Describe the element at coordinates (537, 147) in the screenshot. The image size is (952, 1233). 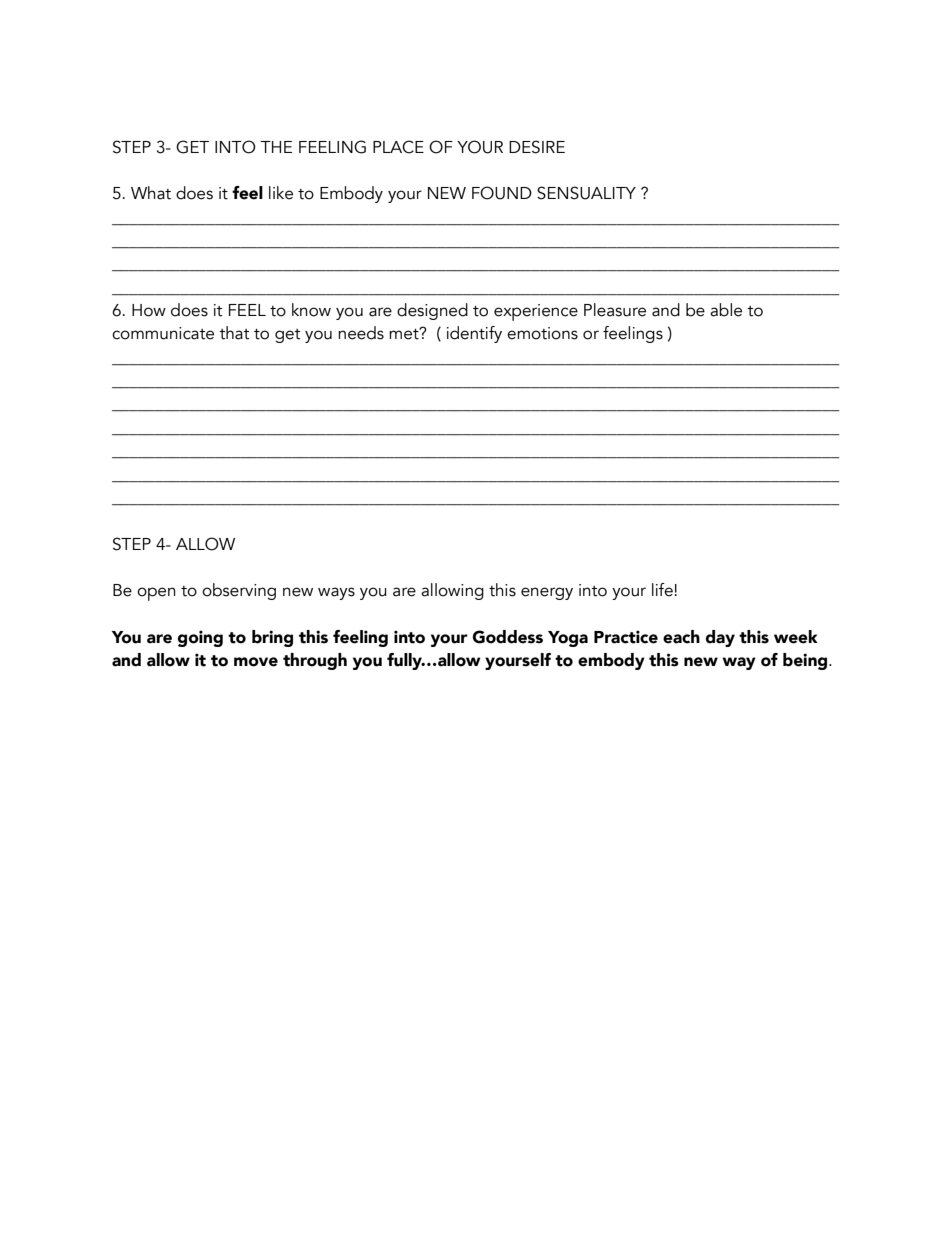
I see `DESIRE` at that location.
